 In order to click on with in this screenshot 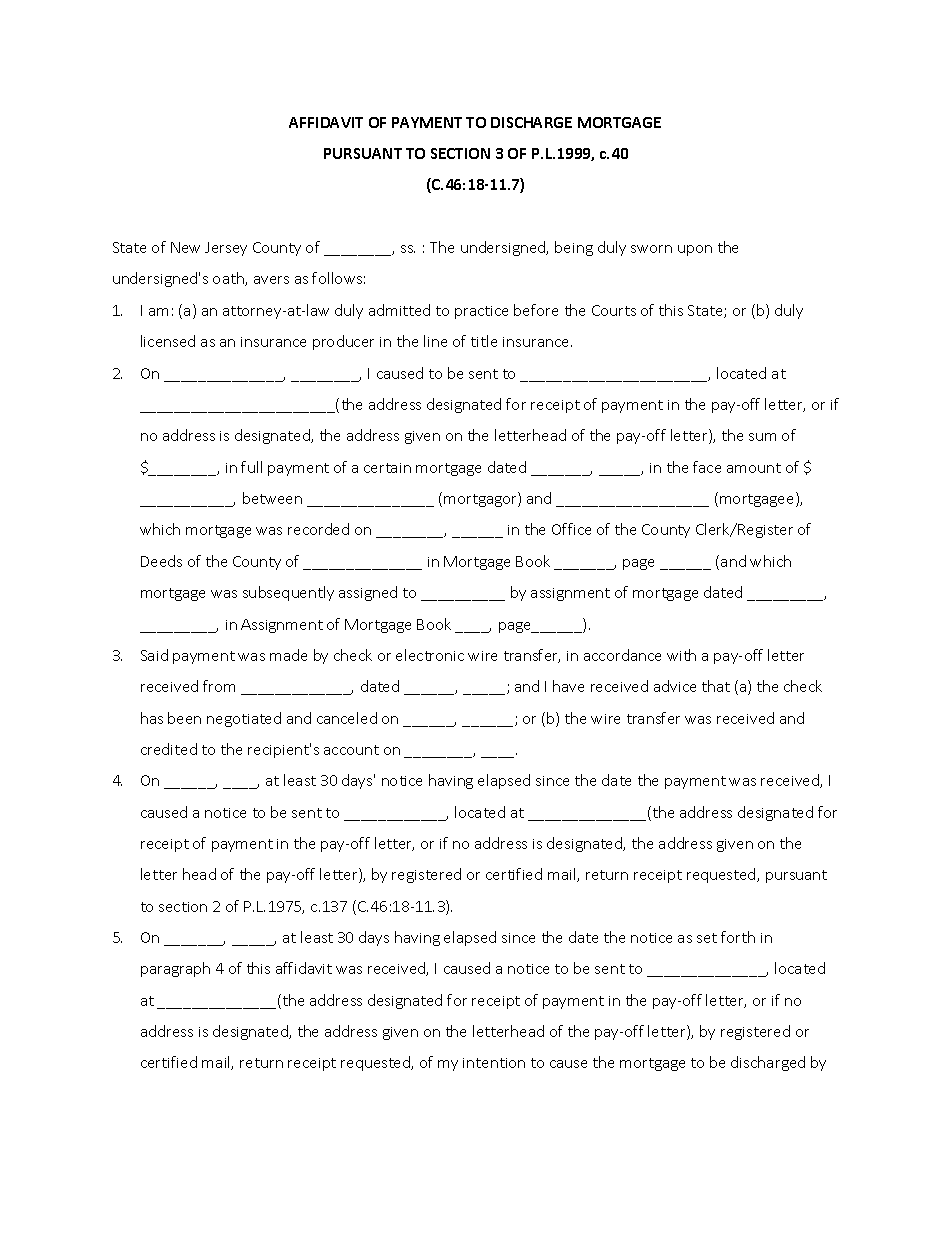, I will do `click(681, 655)`.
